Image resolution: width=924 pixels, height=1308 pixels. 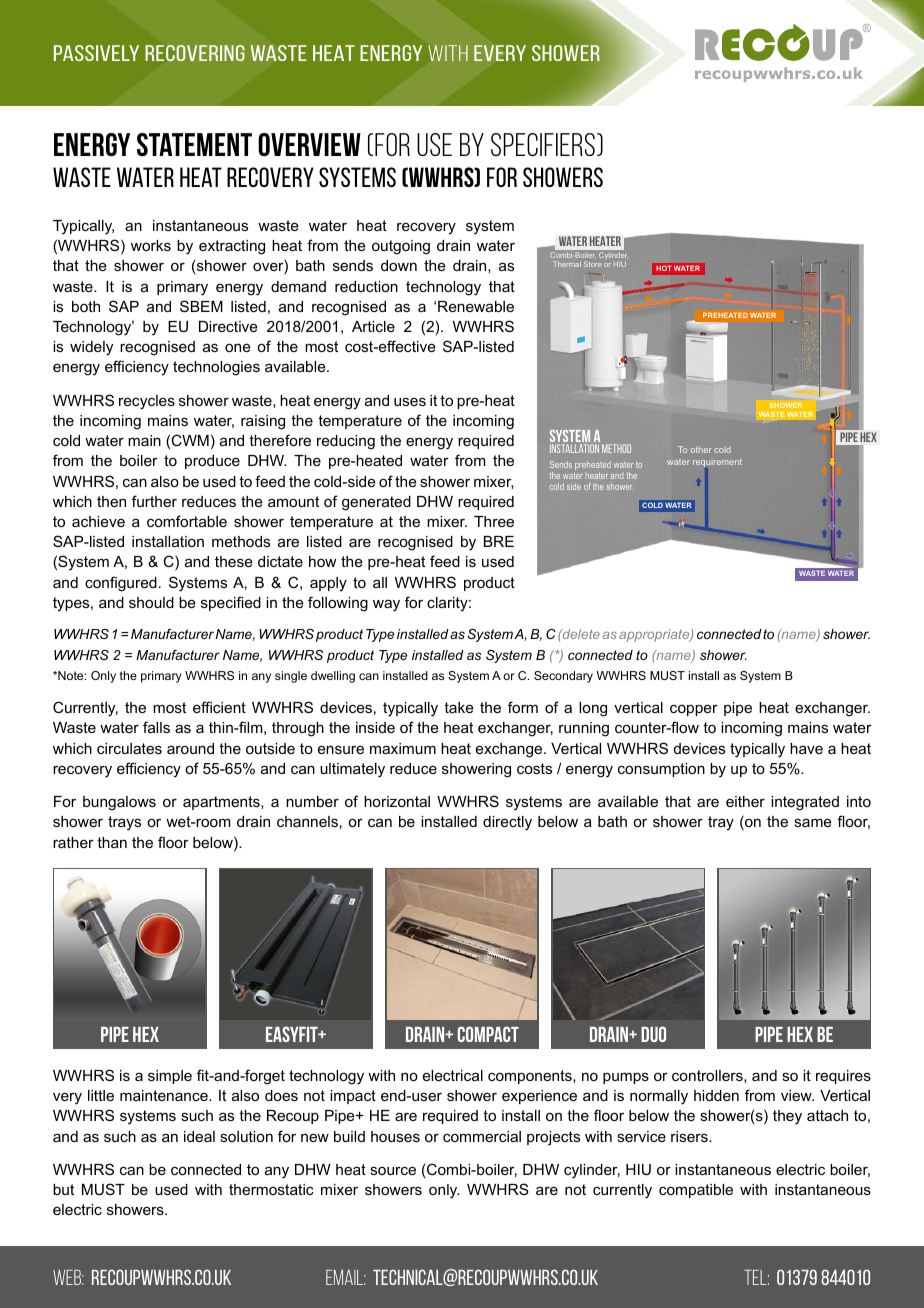 What do you see at coordinates (543, 144) in the image?
I see `specifiers` at bounding box center [543, 144].
